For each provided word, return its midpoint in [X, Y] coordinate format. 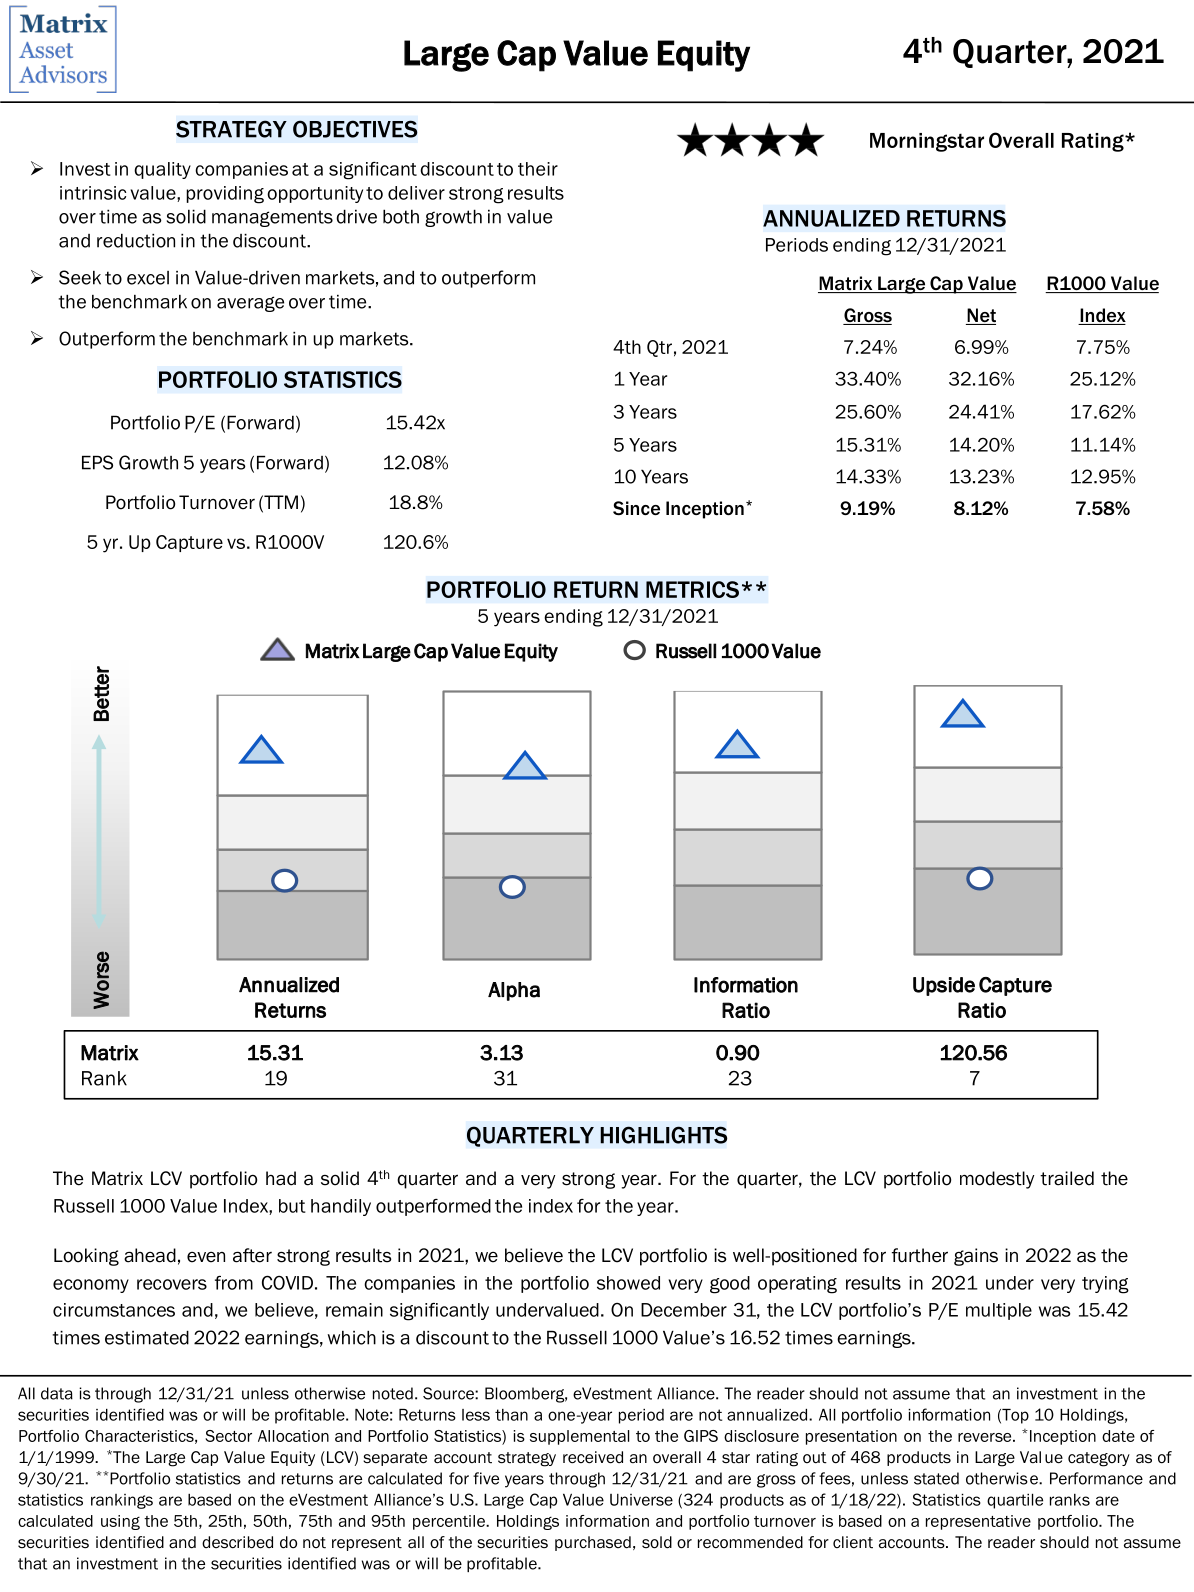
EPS [97, 462]
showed [628, 1283]
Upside [944, 986]
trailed [1067, 1178]
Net [981, 316]
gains [976, 1257]
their [538, 169]
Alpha [514, 991]
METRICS [692, 589]
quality [162, 170]
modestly [997, 1180]
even [206, 1257]
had [281, 1178]
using [120, 1522]
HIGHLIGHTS [663, 1135]
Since [636, 508]
